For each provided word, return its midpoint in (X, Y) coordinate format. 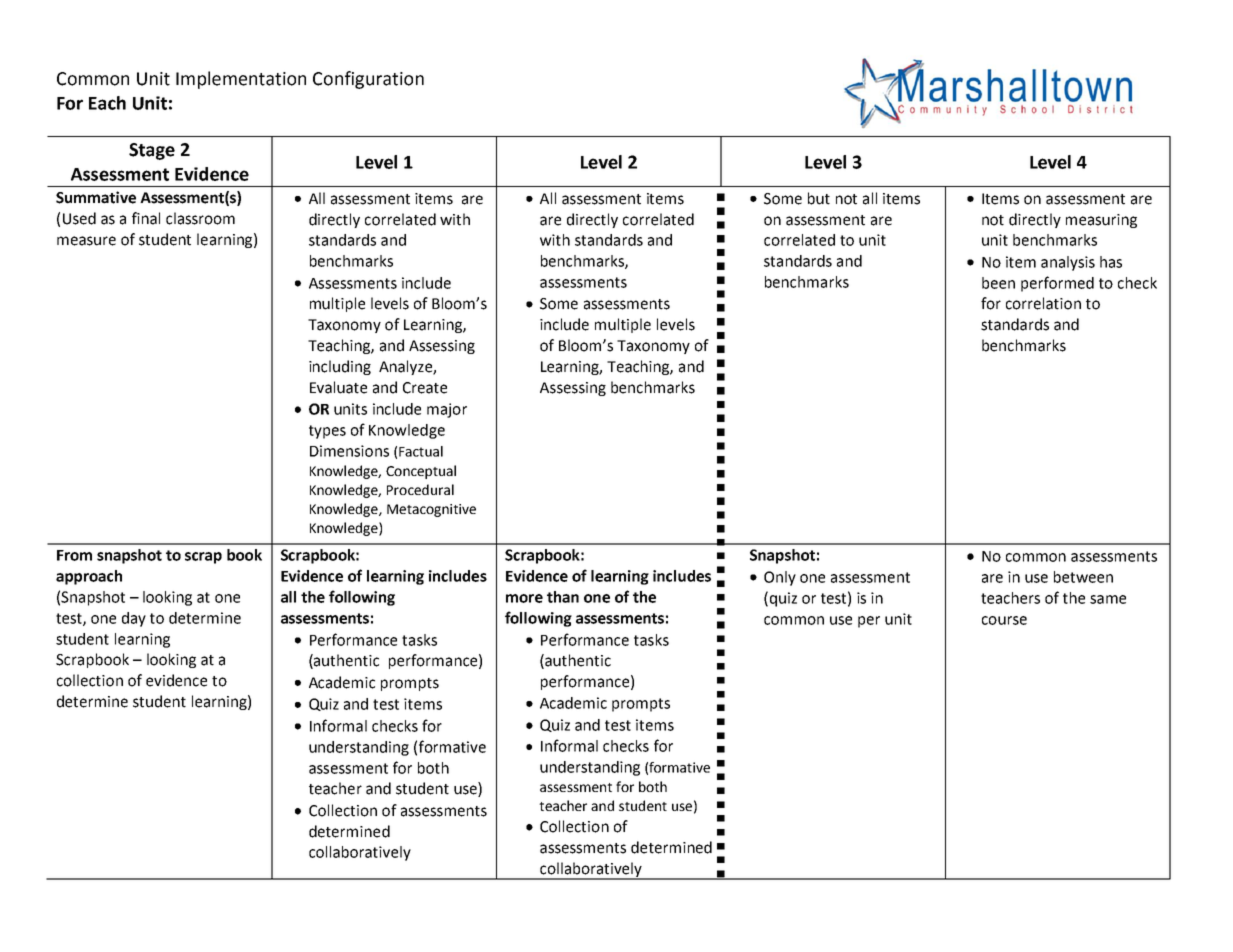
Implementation (241, 80)
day (134, 619)
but (819, 198)
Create (425, 388)
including (340, 367)
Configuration (368, 80)
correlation (1043, 303)
